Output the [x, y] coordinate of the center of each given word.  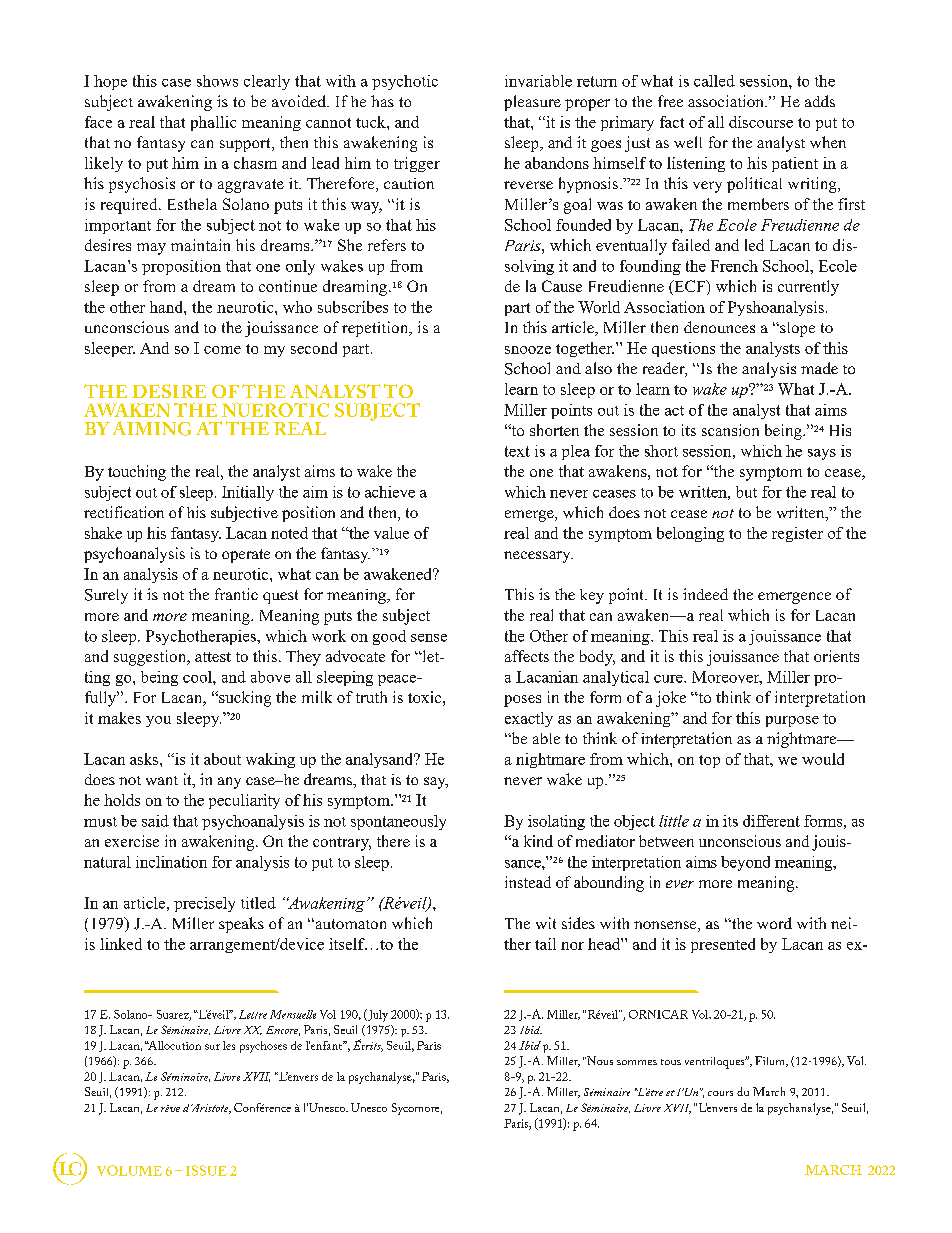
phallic [213, 123]
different [771, 821]
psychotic [405, 82]
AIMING [152, 428]
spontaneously [398, 822]
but [746, 492]
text [517, 451]
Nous [599, 1060]
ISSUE [206, 1170]
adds [820, 101]
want [162, 780]
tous [671, 1062]
